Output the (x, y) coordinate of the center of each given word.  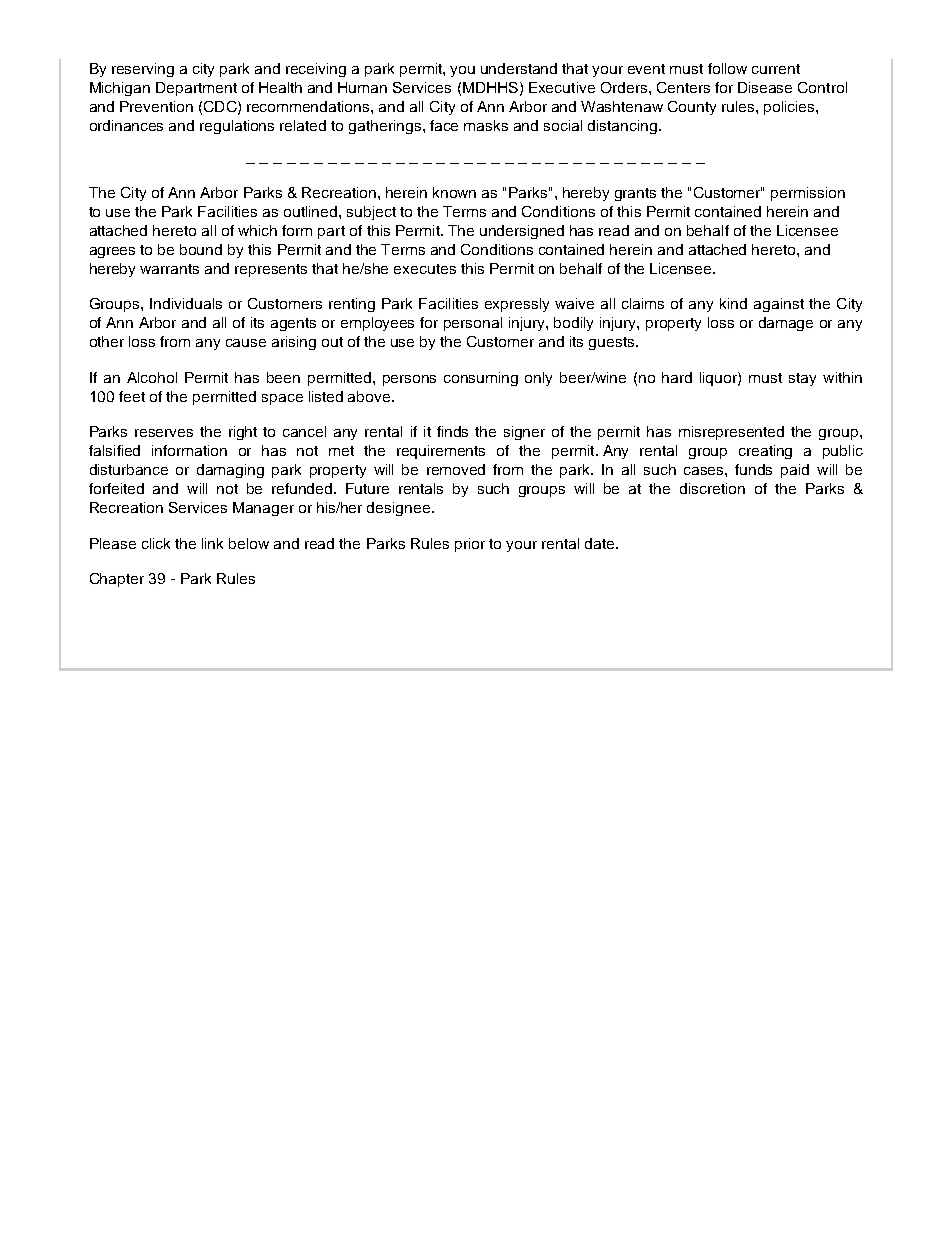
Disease (765, 87)
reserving (143, 70)
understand (519, 68)
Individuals (186, 303)
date (601, 543)
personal (473, 324)
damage (786, 324)
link (212, 543)
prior (470, 545)
